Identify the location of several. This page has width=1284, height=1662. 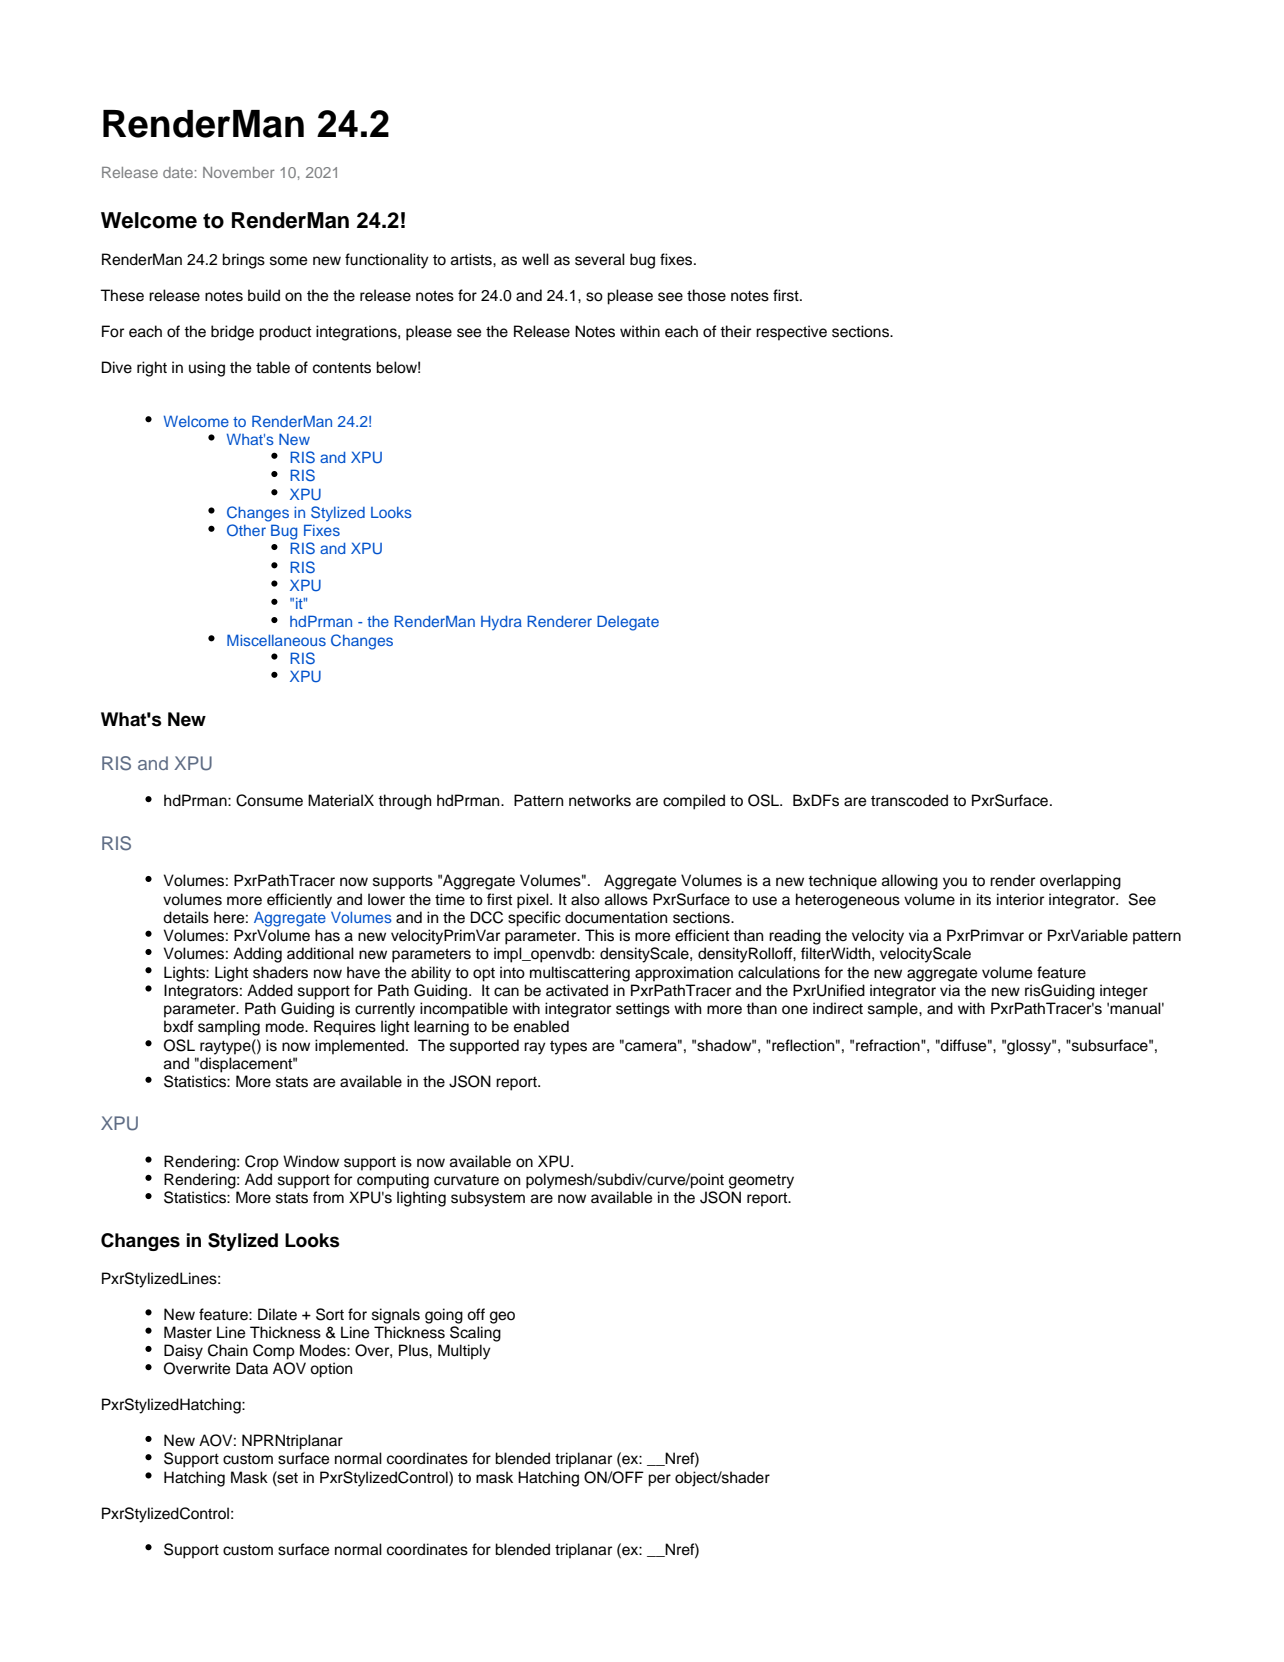
(600, 259).
